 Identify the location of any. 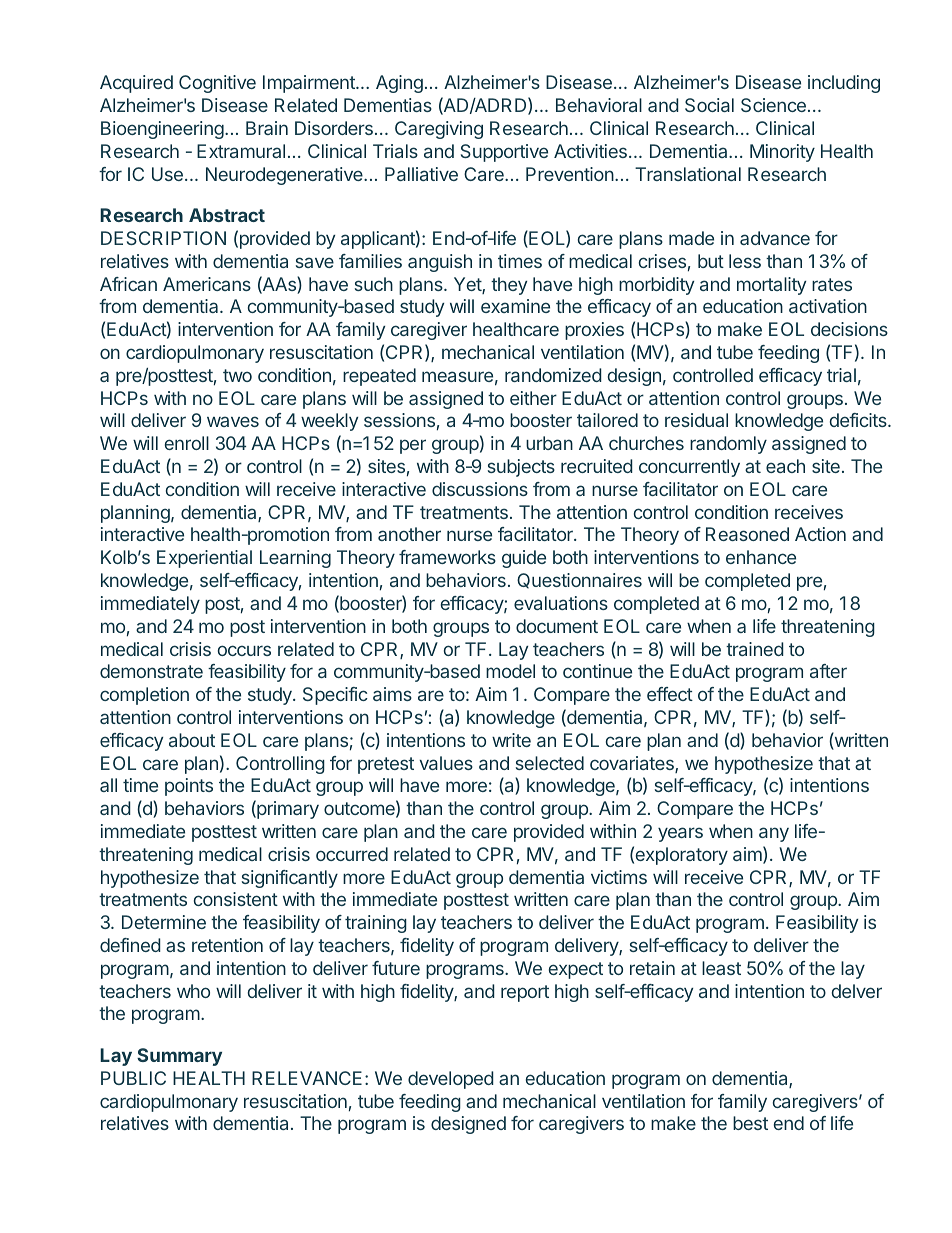
(774, 834).
